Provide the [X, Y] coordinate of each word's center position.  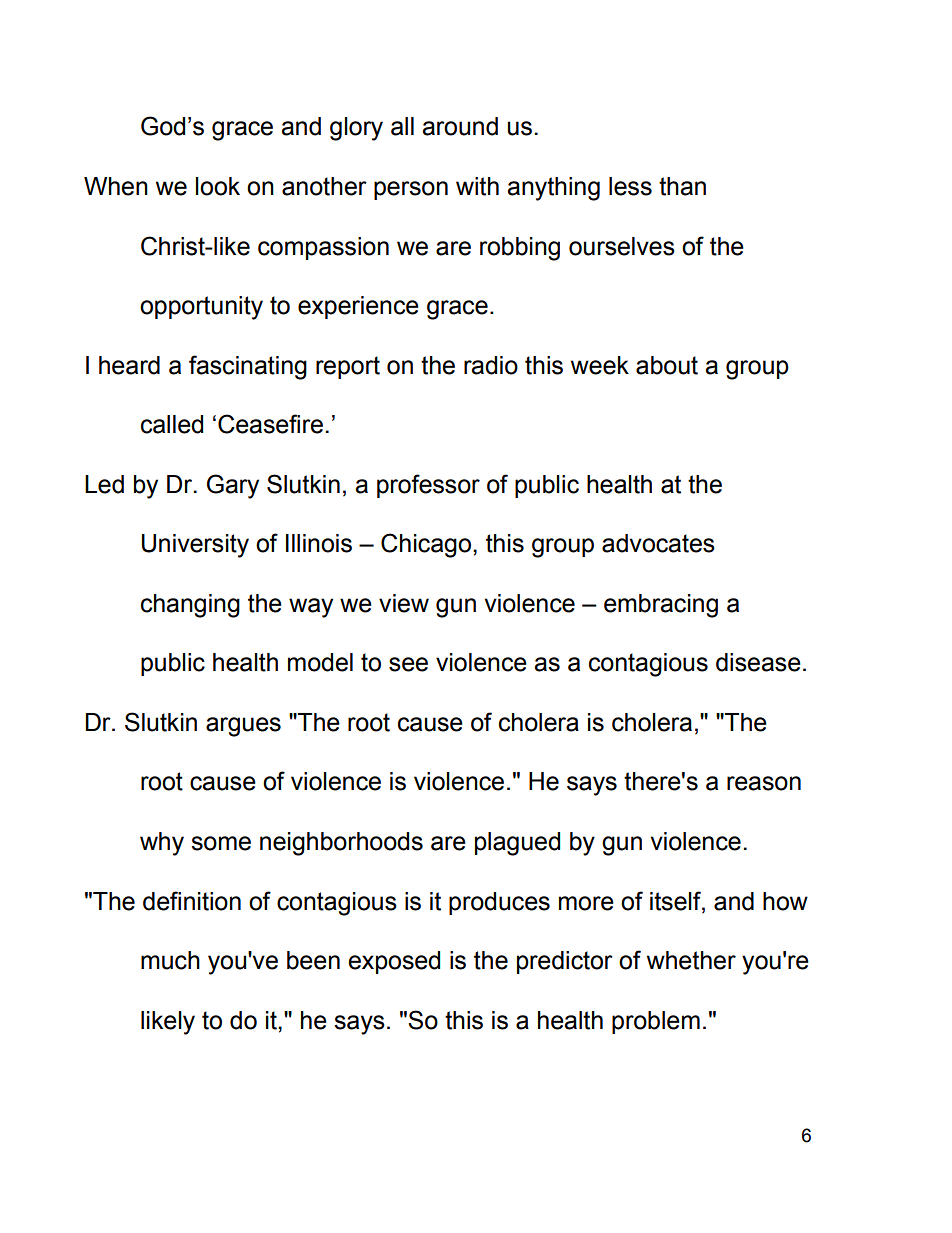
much [170, 960]
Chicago [426, 545]
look [218, 186]
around [460, 126]
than [682, 186]
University [195, 546]
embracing [661, 606]
